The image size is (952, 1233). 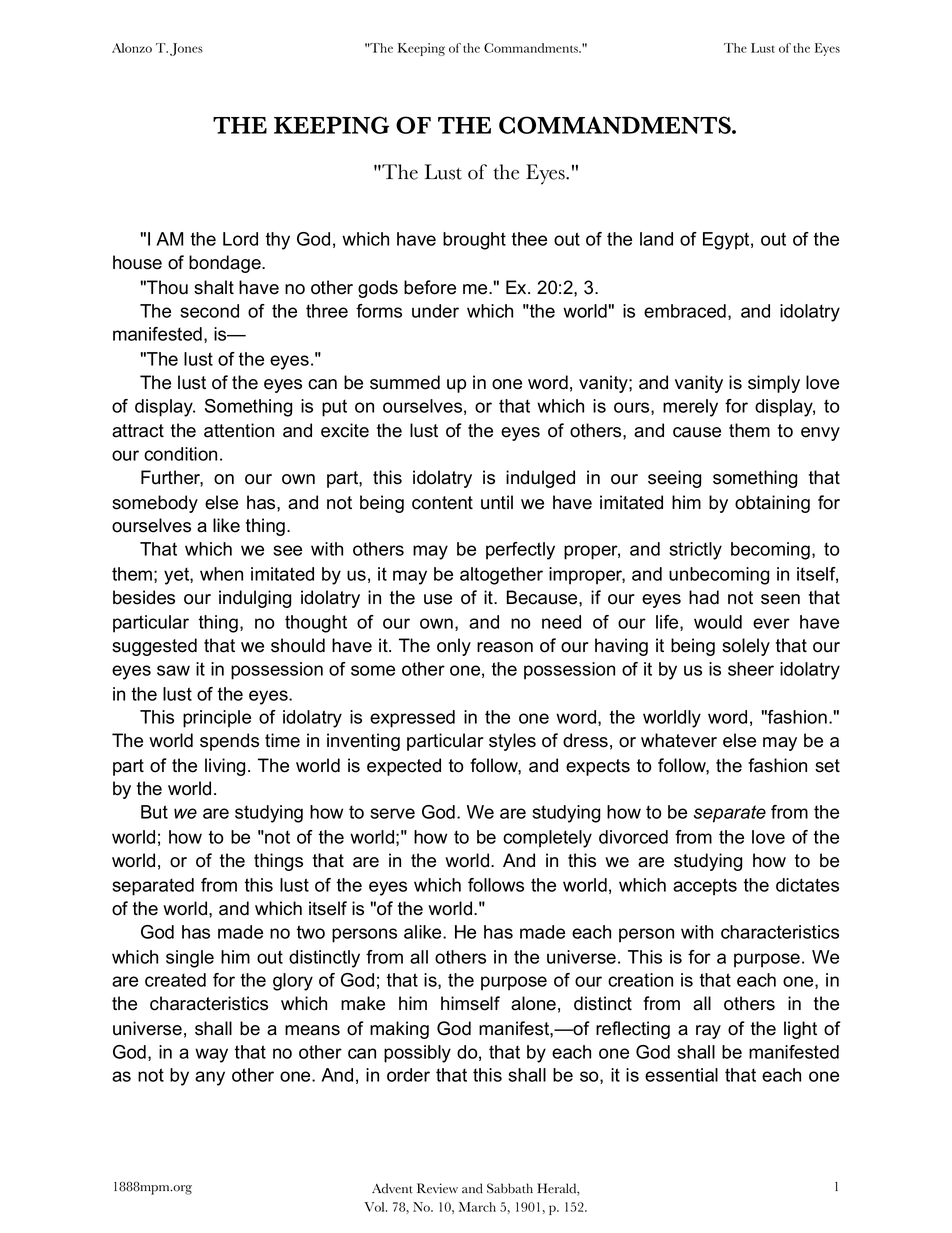 What do you see at coordinates (510, 1188) in the document?
I see `Sabbath` at bounding box center [510, 1188].
